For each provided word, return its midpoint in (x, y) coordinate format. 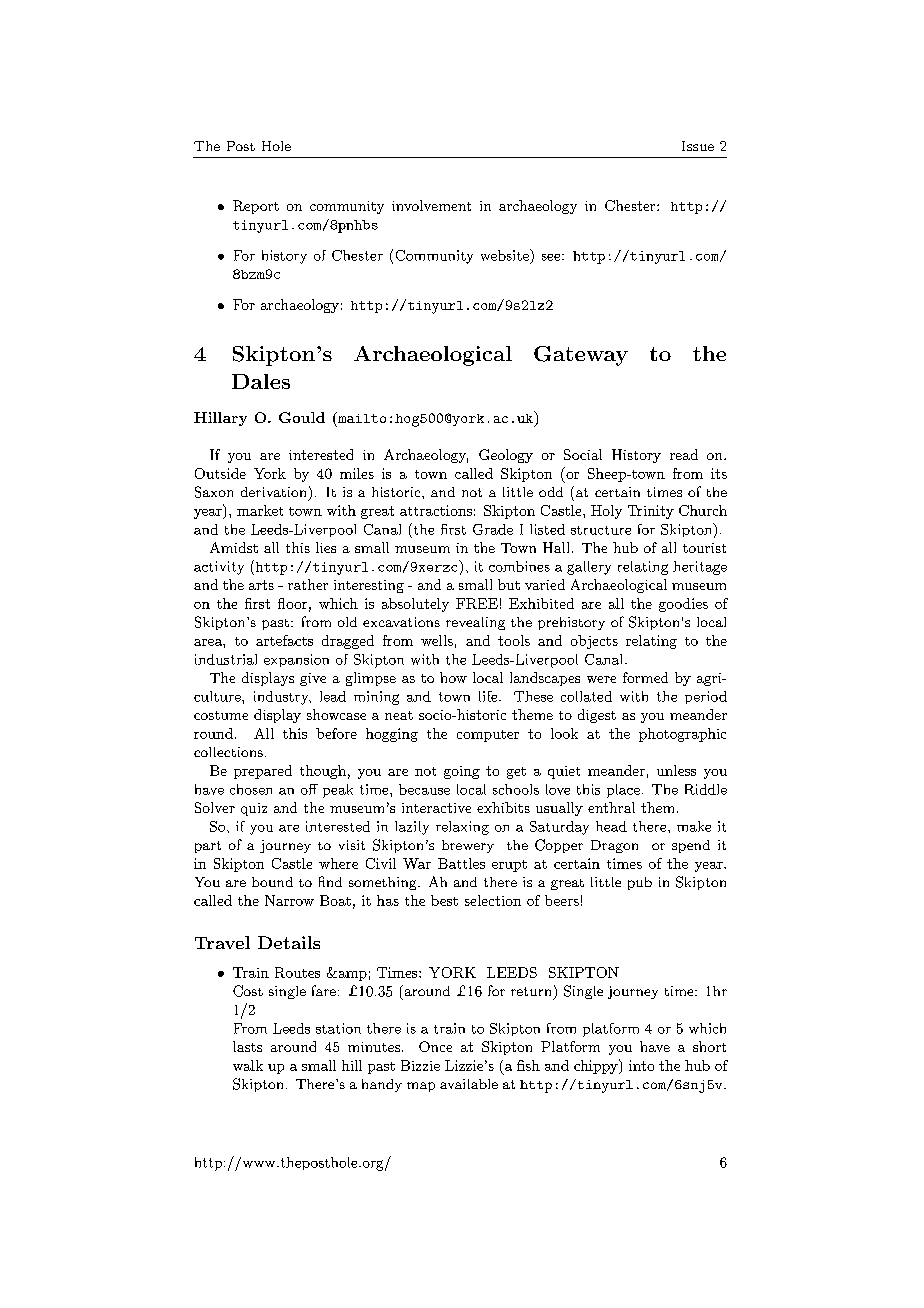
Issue (698, 146)
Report (256, 207)
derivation (273, 492)
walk (248, 1065)
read (684, 454)
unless (676, 770)
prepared (263, 772)
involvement (431, 205)
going (462, 772)
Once (435, 1046)
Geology (506, 456)
